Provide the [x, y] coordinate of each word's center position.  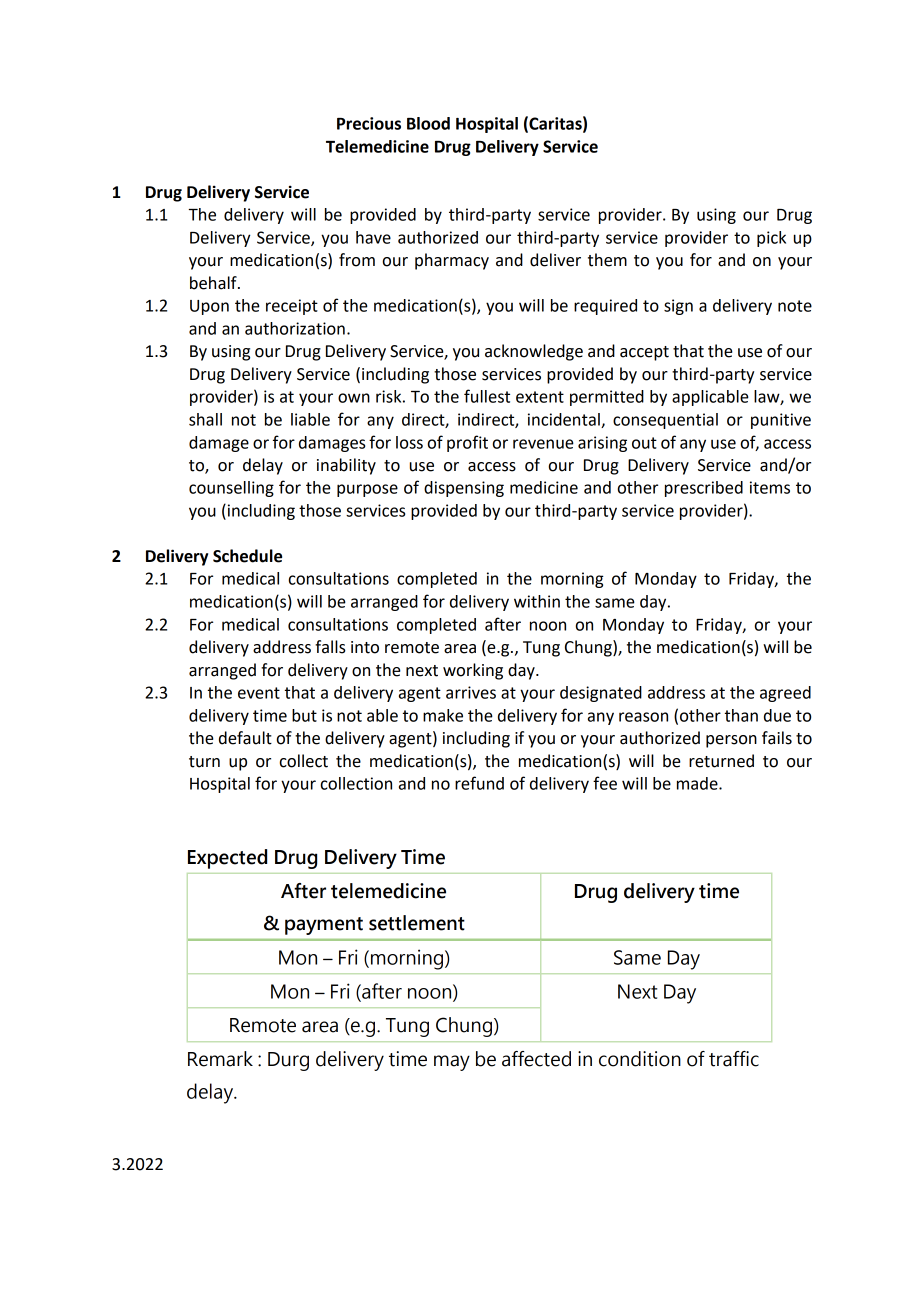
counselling [231, 489]
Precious [369, 123]
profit [467, 443]
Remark [220, 1059]
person [731, 741]
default [245, 738]
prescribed [704, 489]
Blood [428, 123]
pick [771, 239]
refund [479, 783]
